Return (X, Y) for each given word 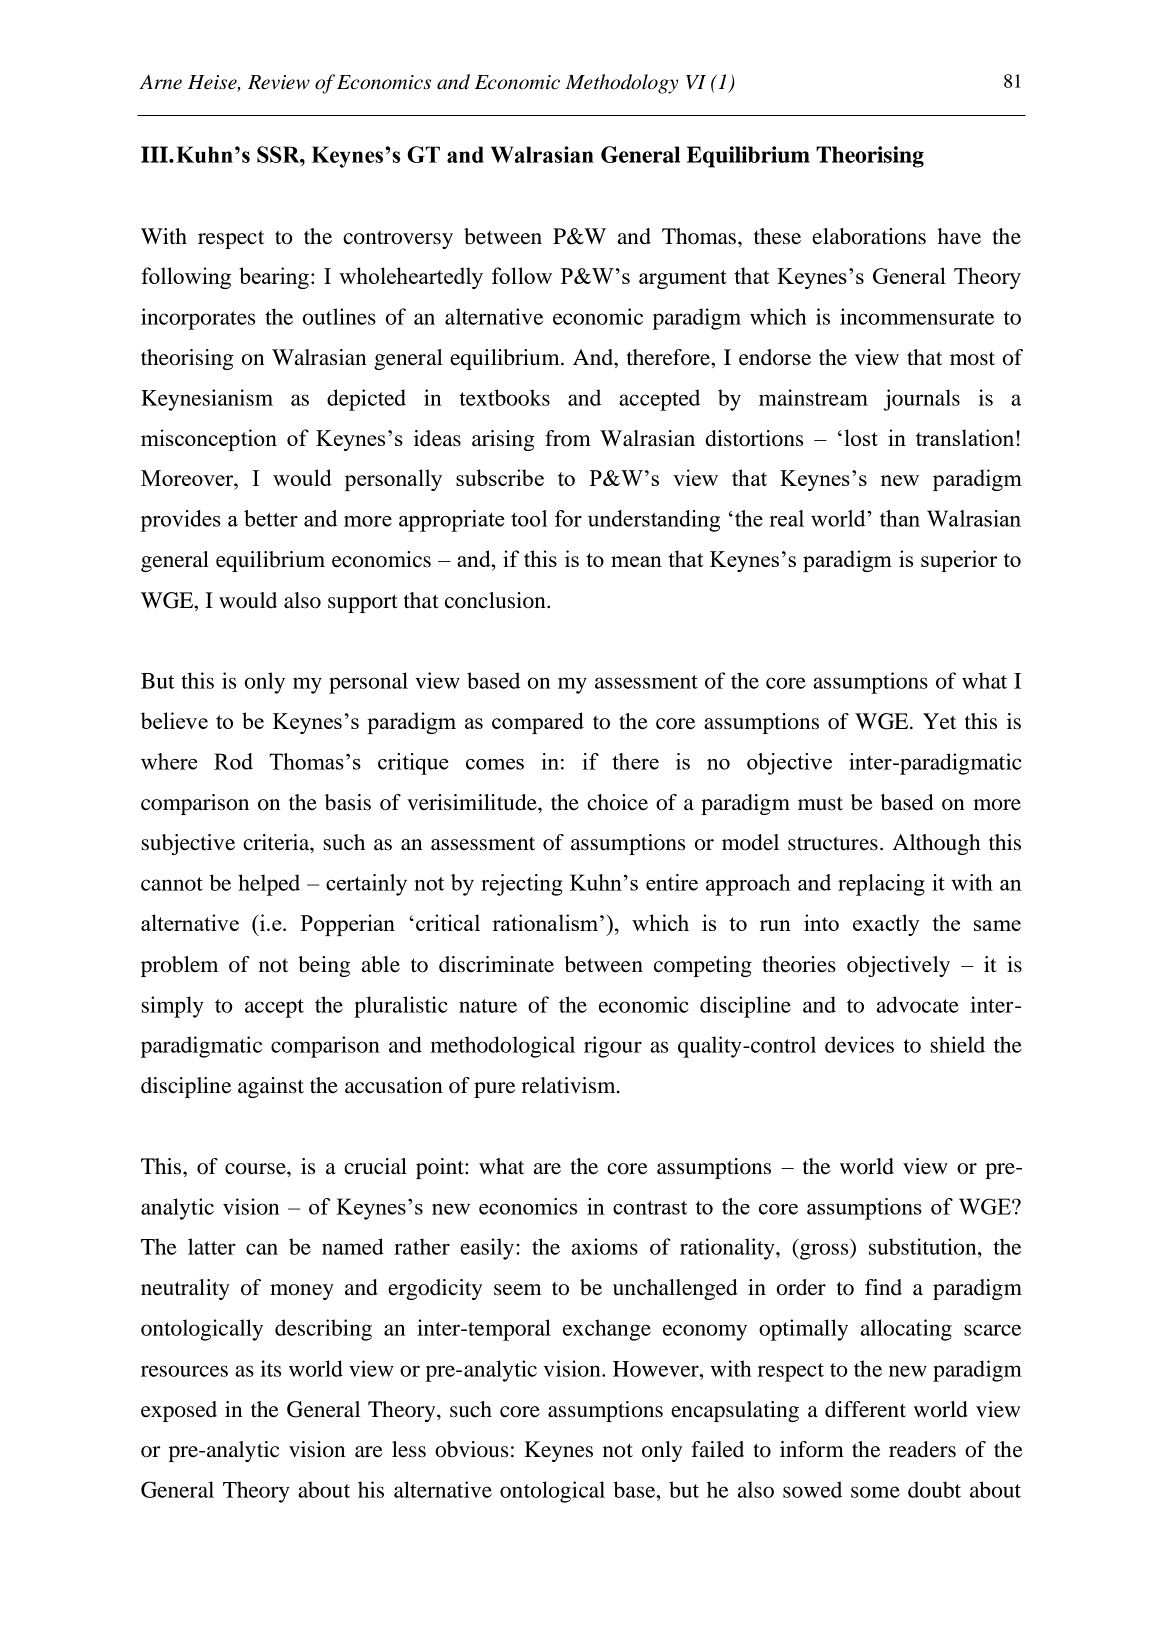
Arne (160, 82)
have (959, 236)
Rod (233, 761)
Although (936, 844)
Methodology (622, 84)
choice (617, 802)
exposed (179, 1411)
